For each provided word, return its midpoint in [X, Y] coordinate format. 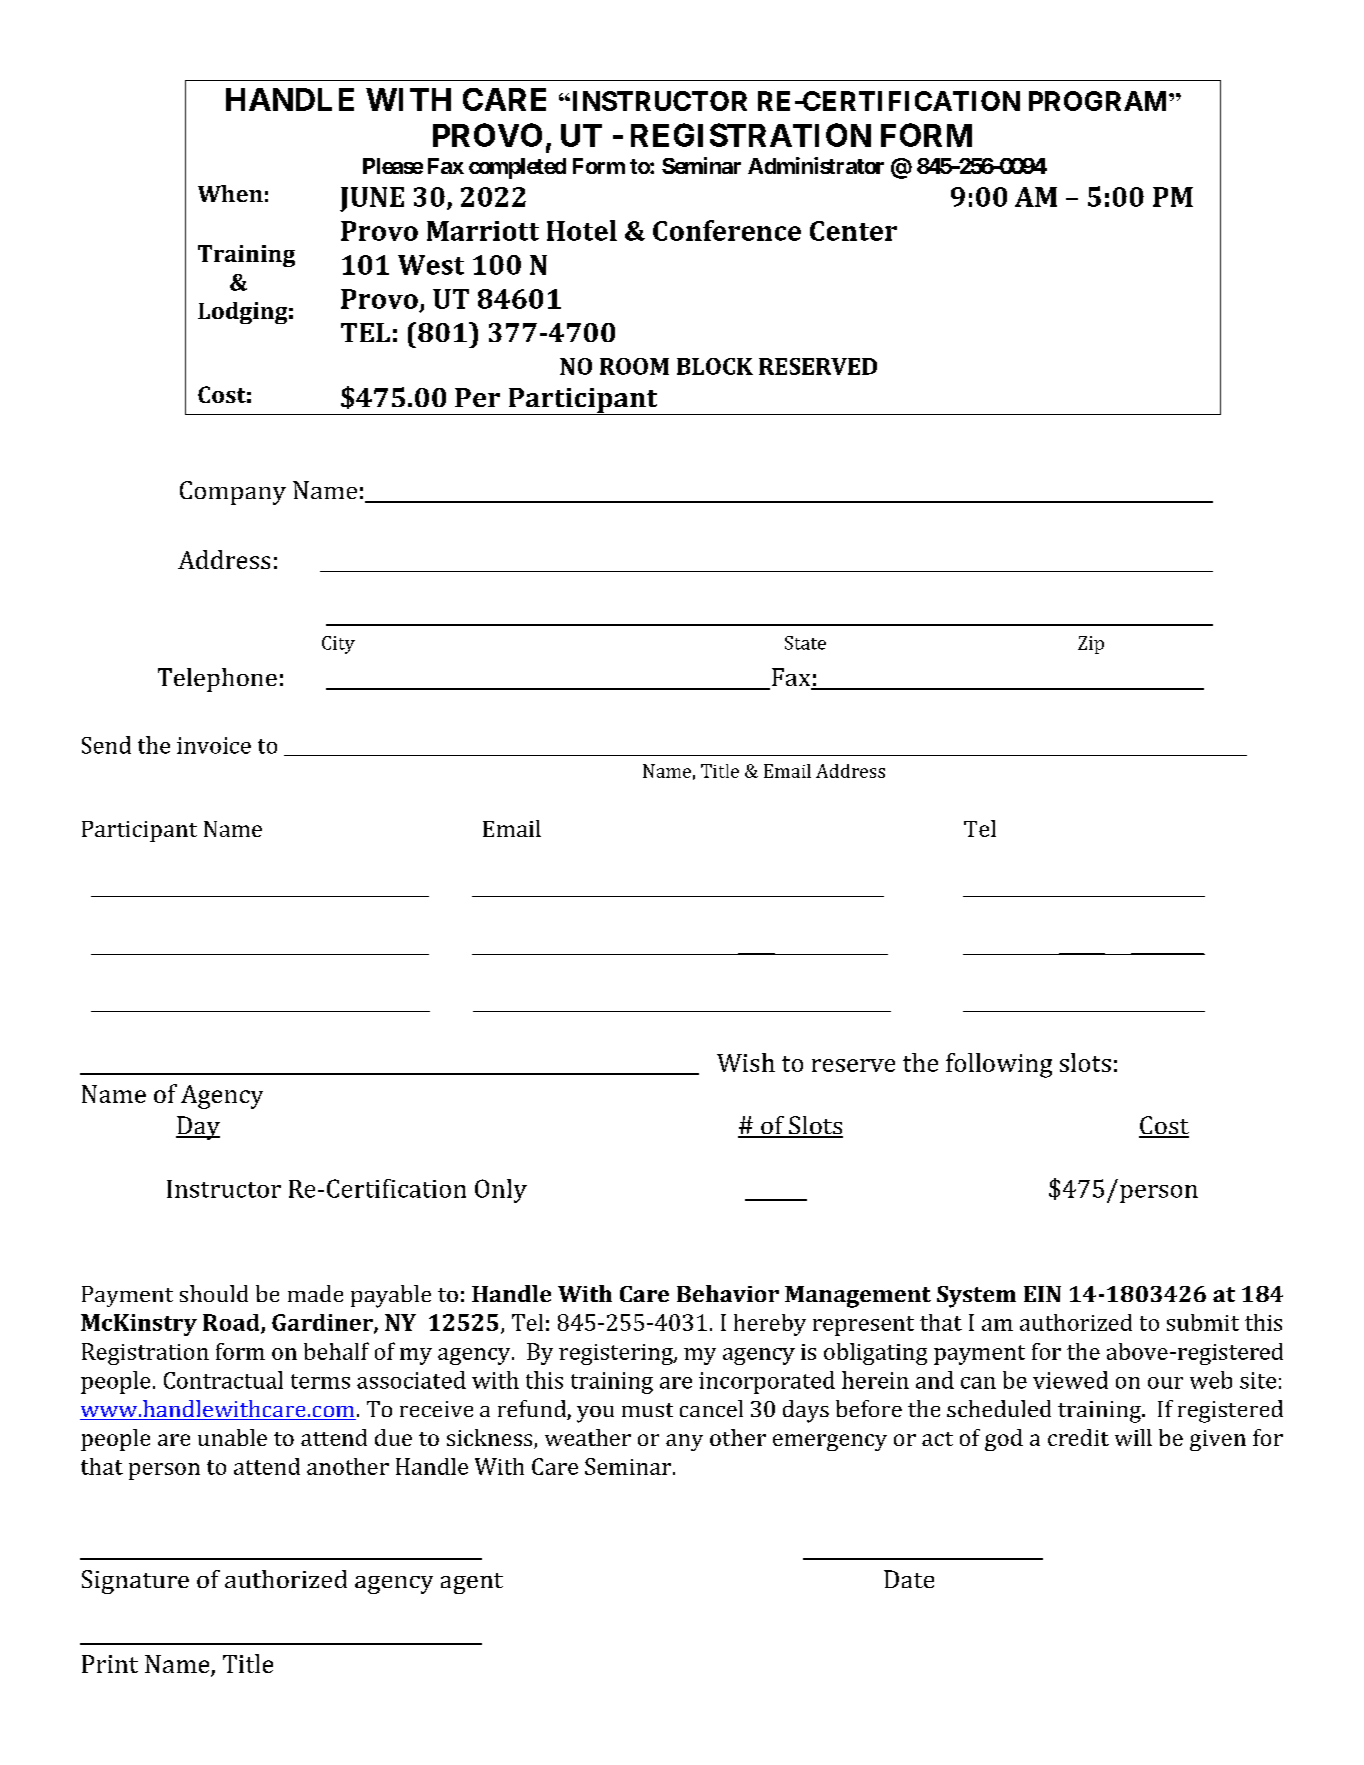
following [999, 1065]
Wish [746, 1062]
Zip [1091, 645]
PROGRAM [1099, 101]
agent [472, 1583]
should [214, 1293]
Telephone [217, 680]
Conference [727, 230]
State [805, 643]
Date [909, 1579]
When [230, 193]
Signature [135, 1582]
